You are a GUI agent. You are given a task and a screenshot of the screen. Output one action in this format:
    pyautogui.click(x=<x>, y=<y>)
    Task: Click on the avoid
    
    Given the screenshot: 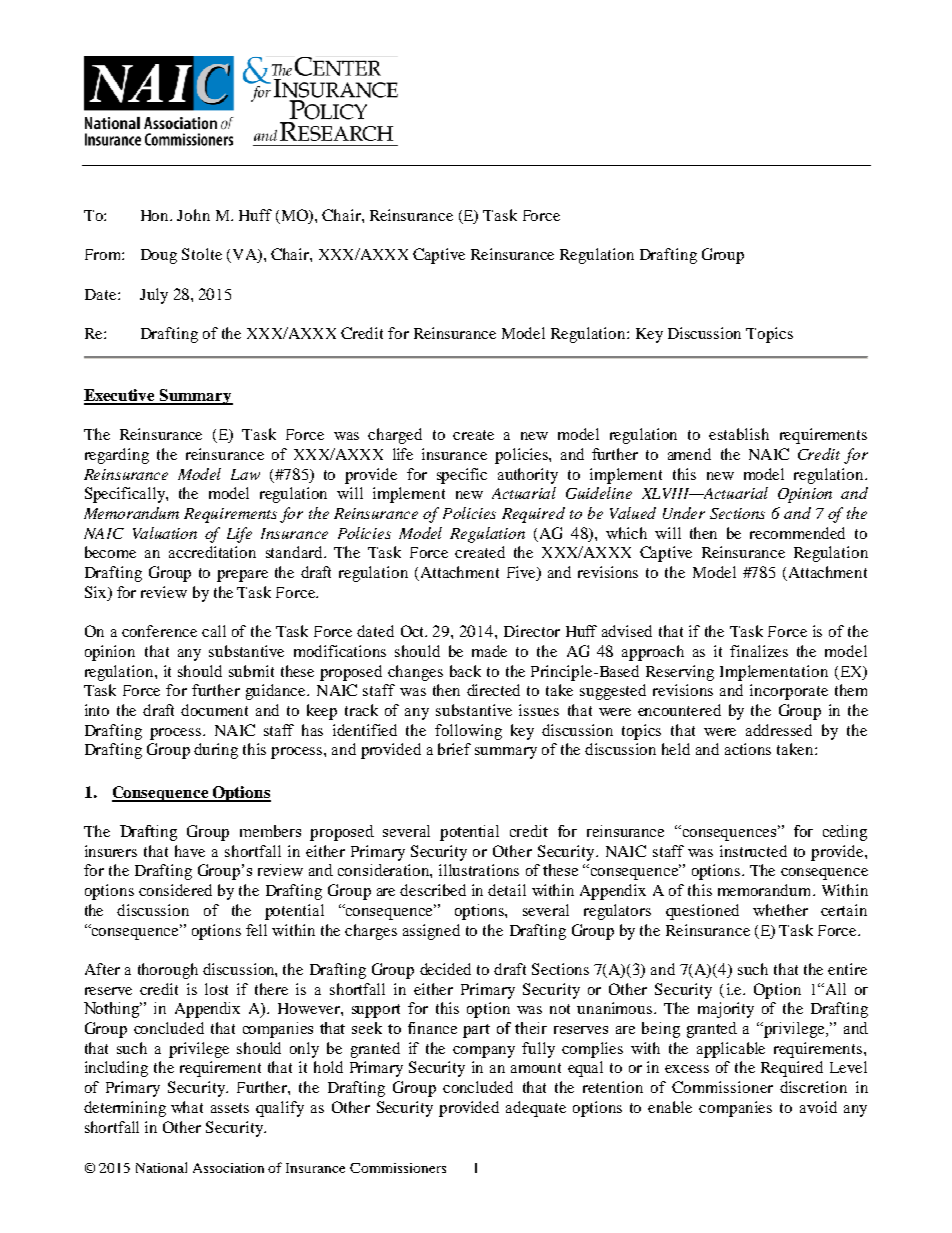 What is the action you would take?
    pyautogui.click(x=818, y=1107)
